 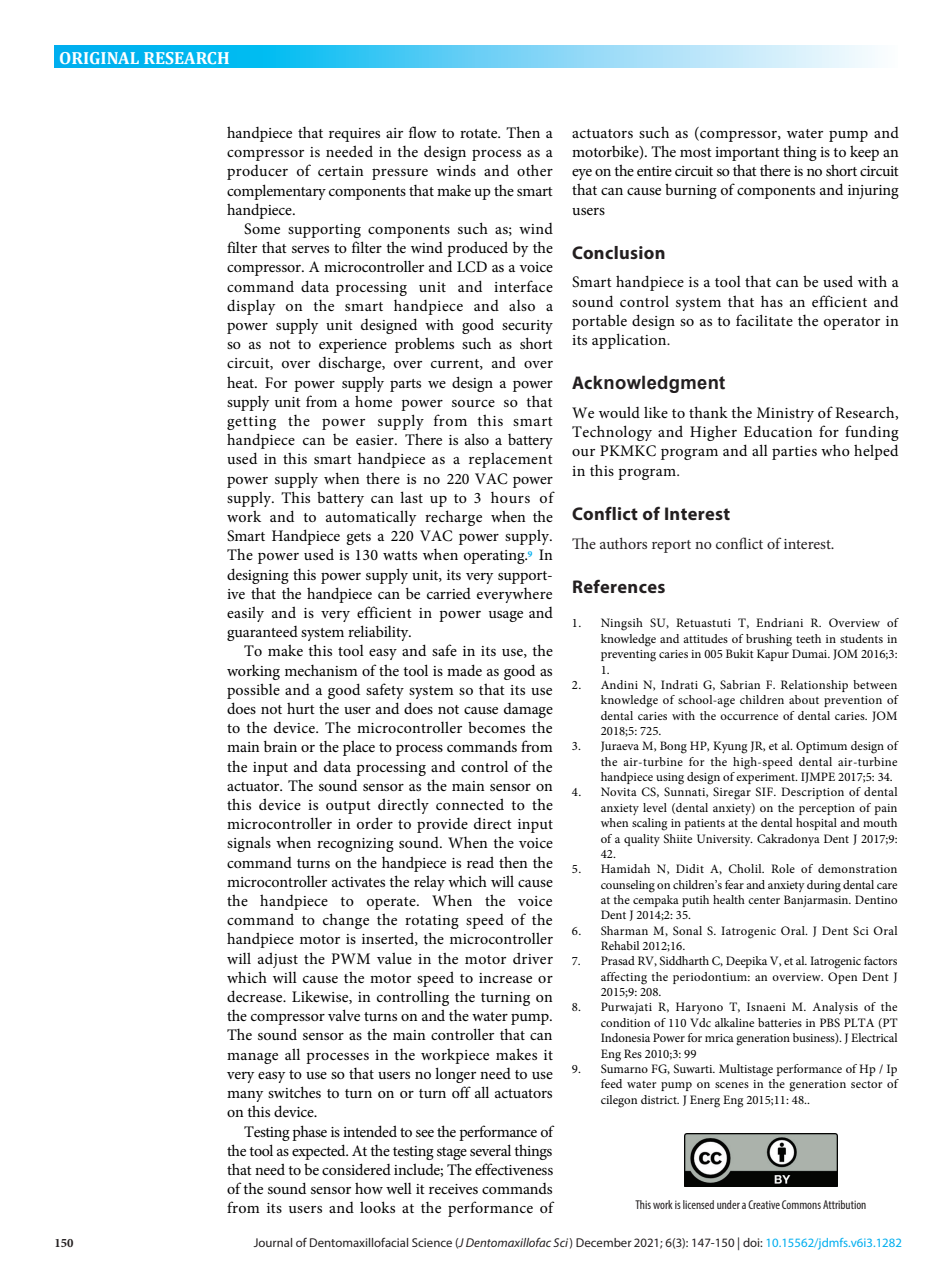 What do you see at coordinates (764, 900) in the screenshot?
I see `center` at bounding box center [764, 900].
